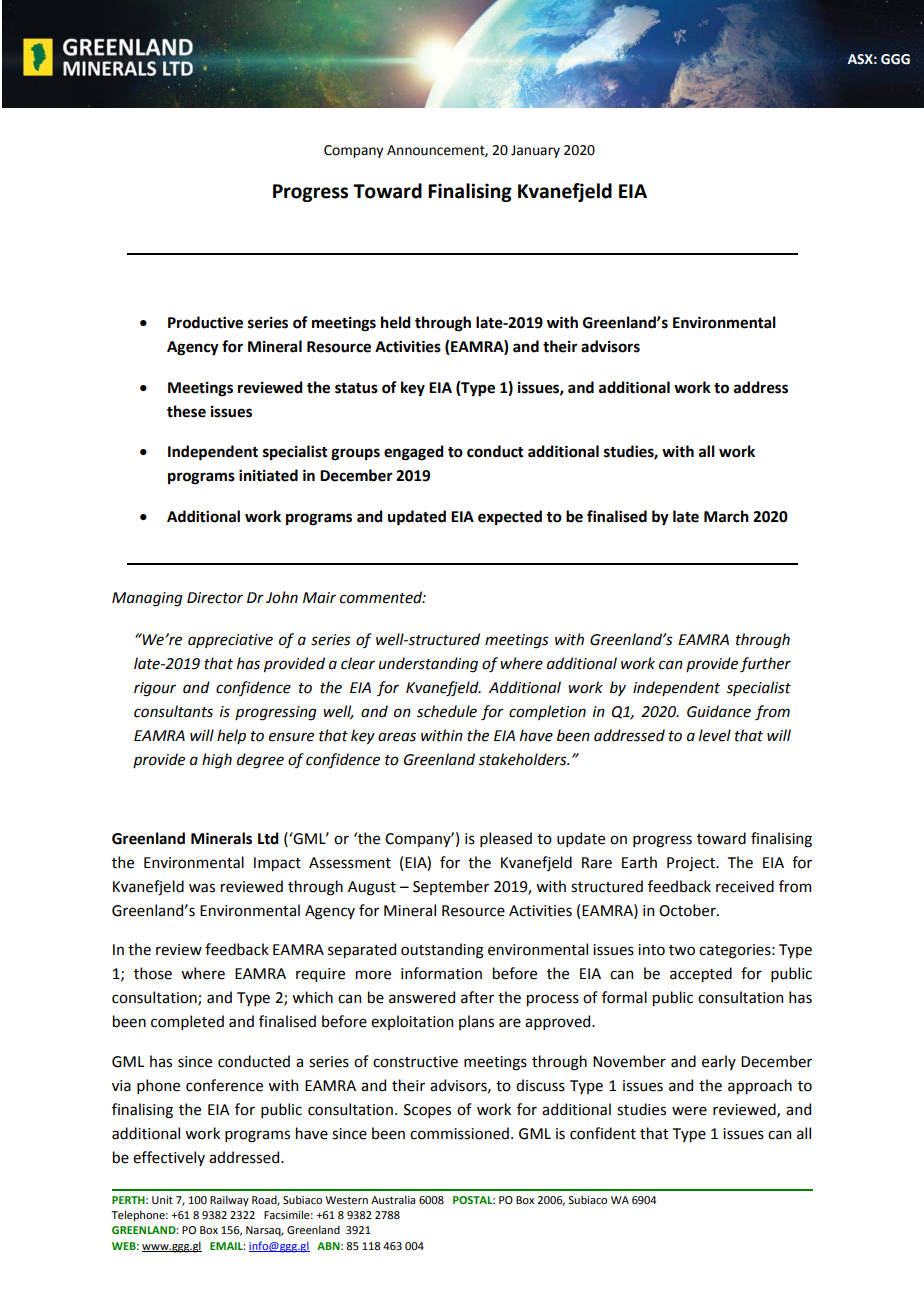  Describe the element at coordinates (726, 516) in the screenshot. I see `March` at that location.
